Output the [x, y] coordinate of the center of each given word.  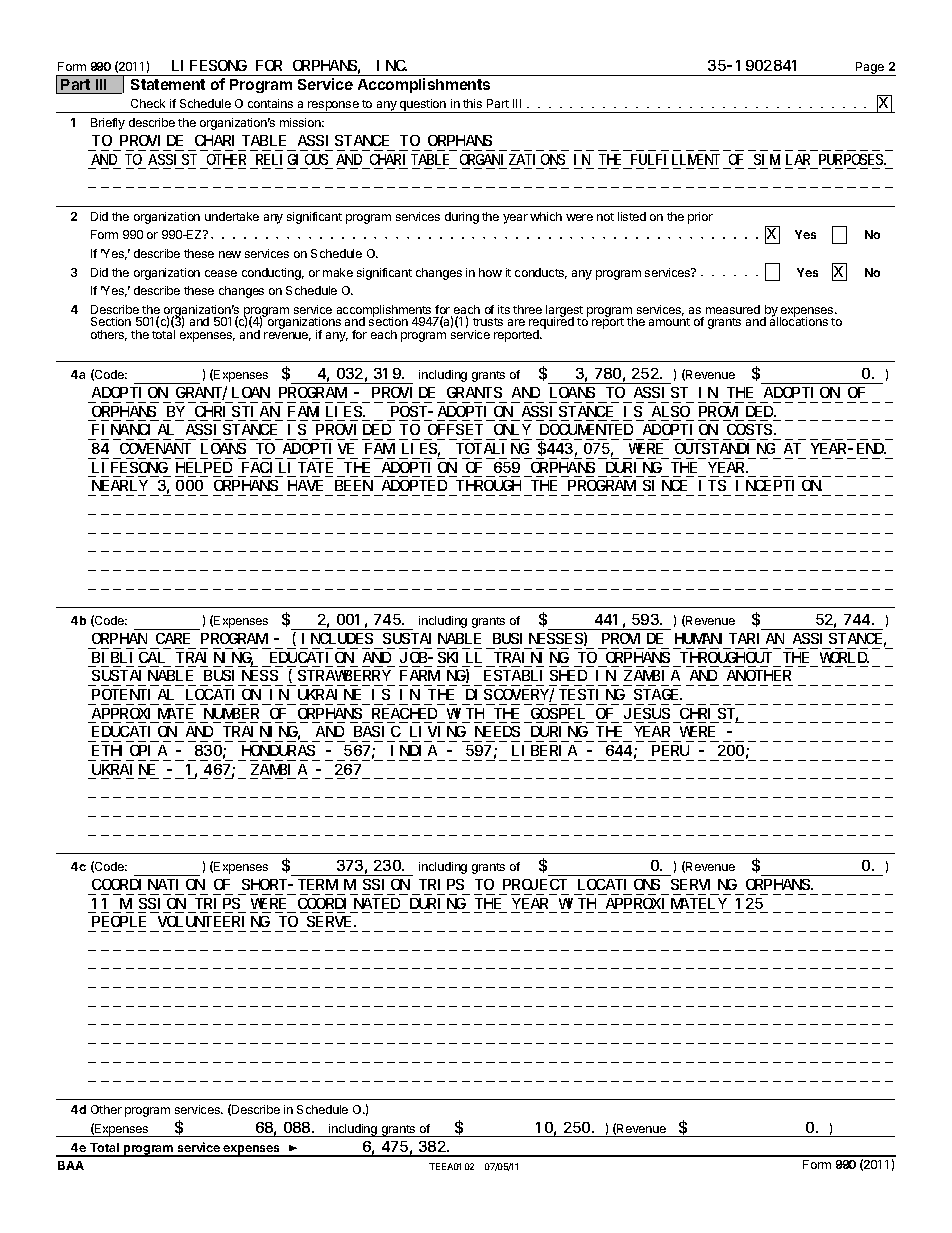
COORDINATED [349, 903]
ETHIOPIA [129, 750]
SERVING [704, 884]
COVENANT [155, 448]
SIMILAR [782, 159]
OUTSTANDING [725, 448]
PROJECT [535, 884]
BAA [71, 1165]
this [472, 103]
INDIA [414, 750]
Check [148, 103]
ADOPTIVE [318, 448]
